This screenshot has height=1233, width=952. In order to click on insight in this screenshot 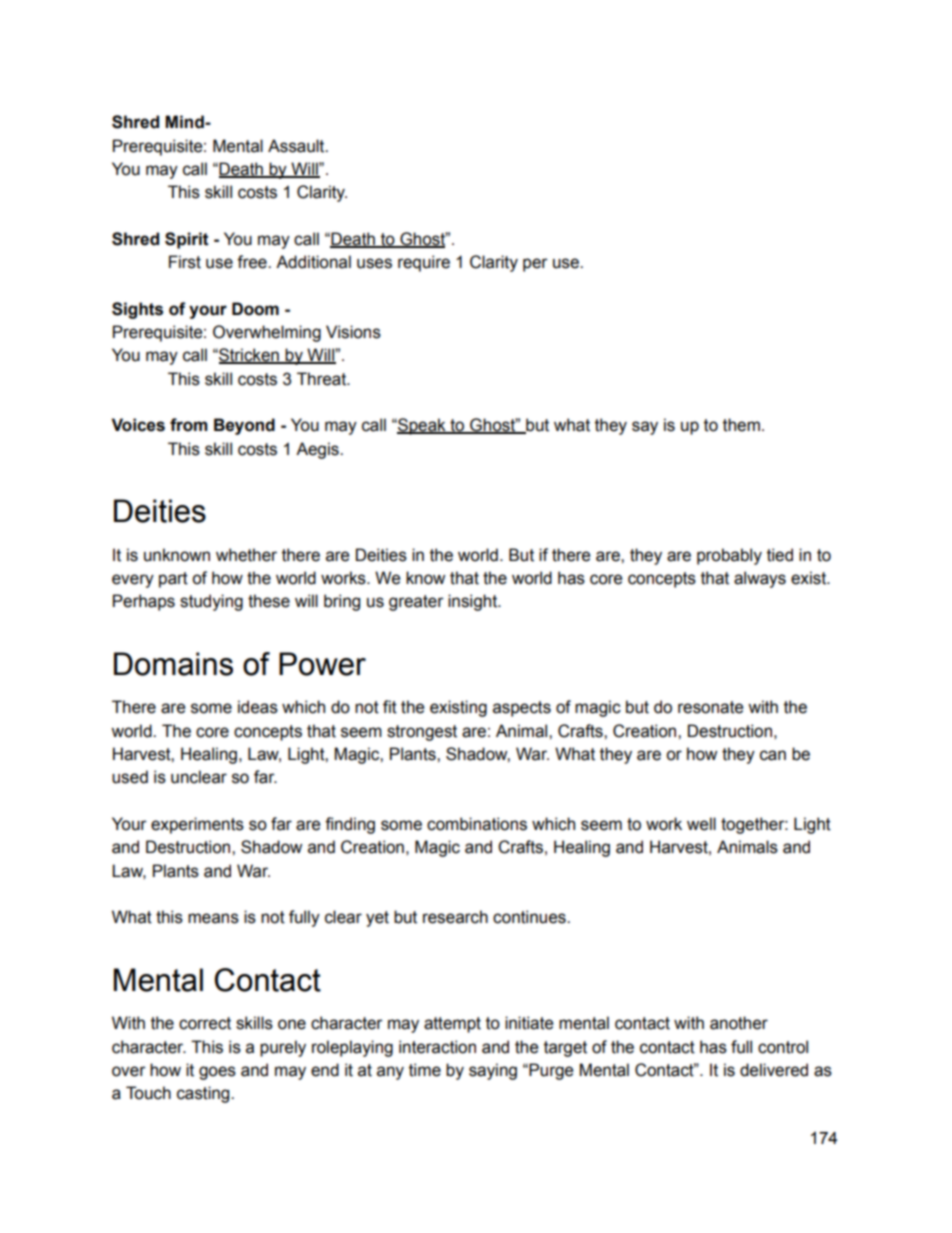, I will do `click(474, 602)`.
